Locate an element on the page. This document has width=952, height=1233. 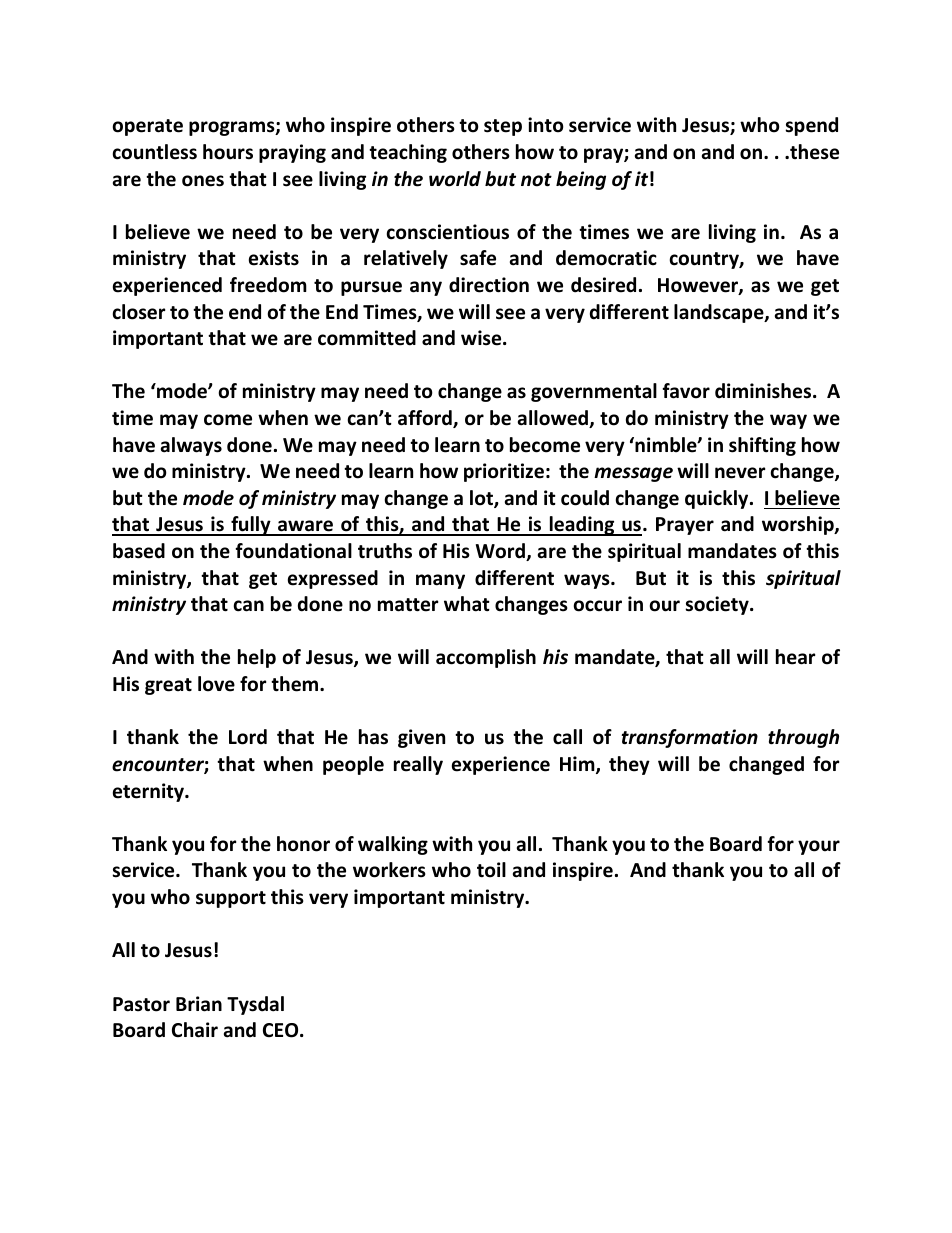
hours is located at coordinates (228, 152).
